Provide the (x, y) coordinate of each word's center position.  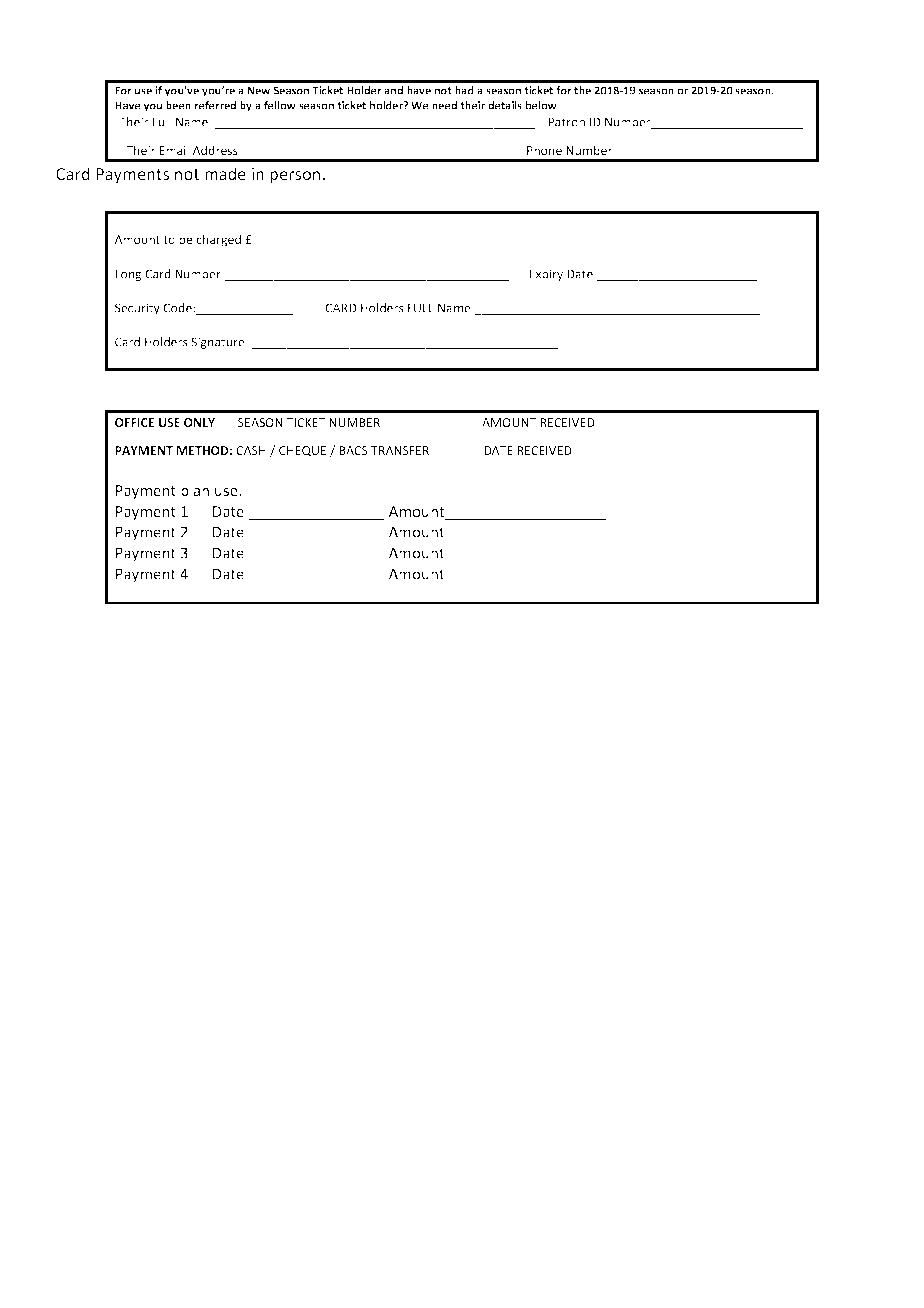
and (393, 90)
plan (195, 491)
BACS (353, 450)
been (178, 105)
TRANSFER (400, 450)
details (505, 105)
